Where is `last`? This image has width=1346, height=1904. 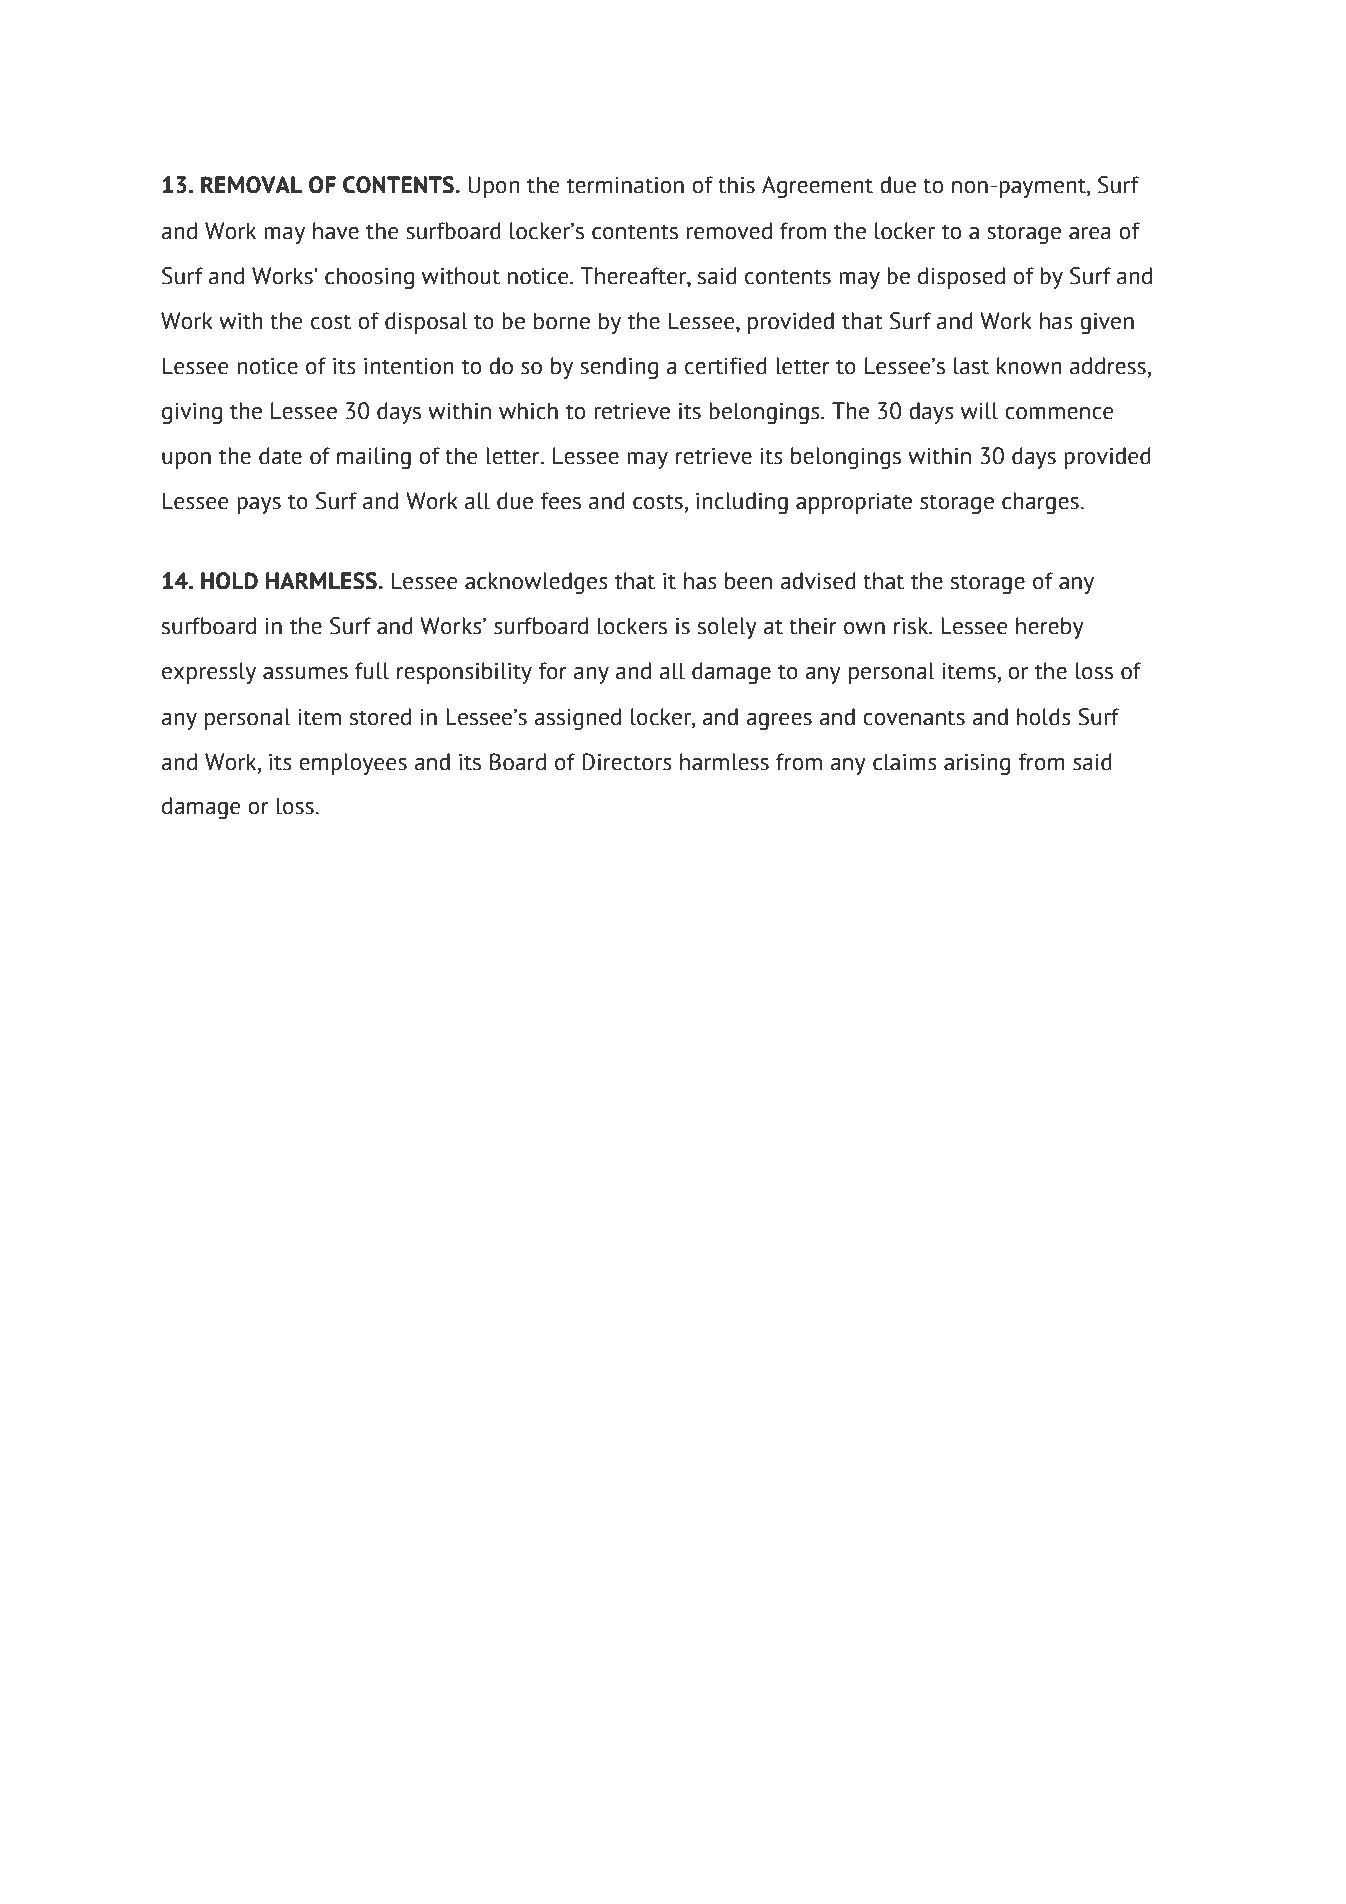 last is located at coordinates (971, 366).
